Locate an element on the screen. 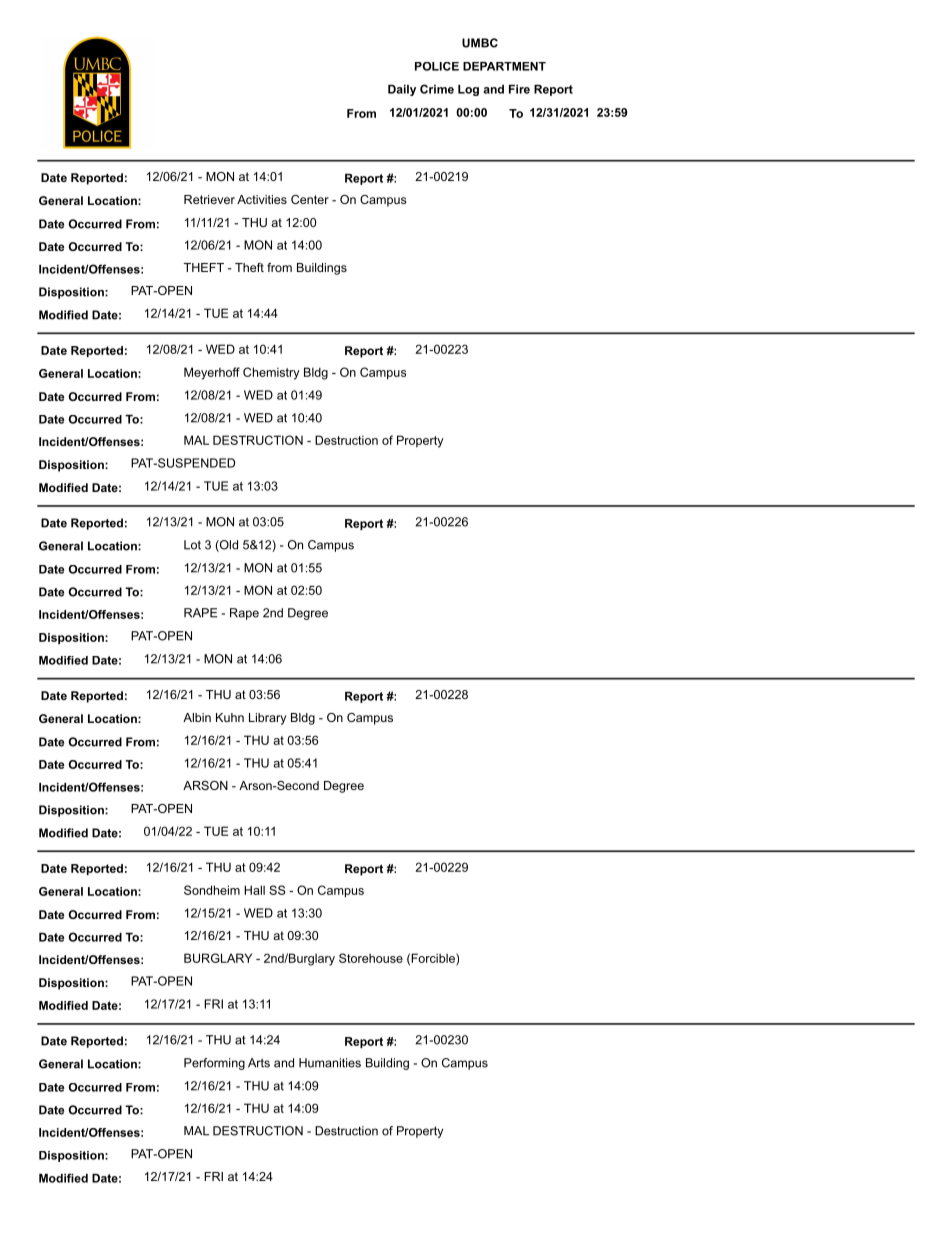 This screenshot has height=1233, width=952. Library is located at coordinates (267, 719).
